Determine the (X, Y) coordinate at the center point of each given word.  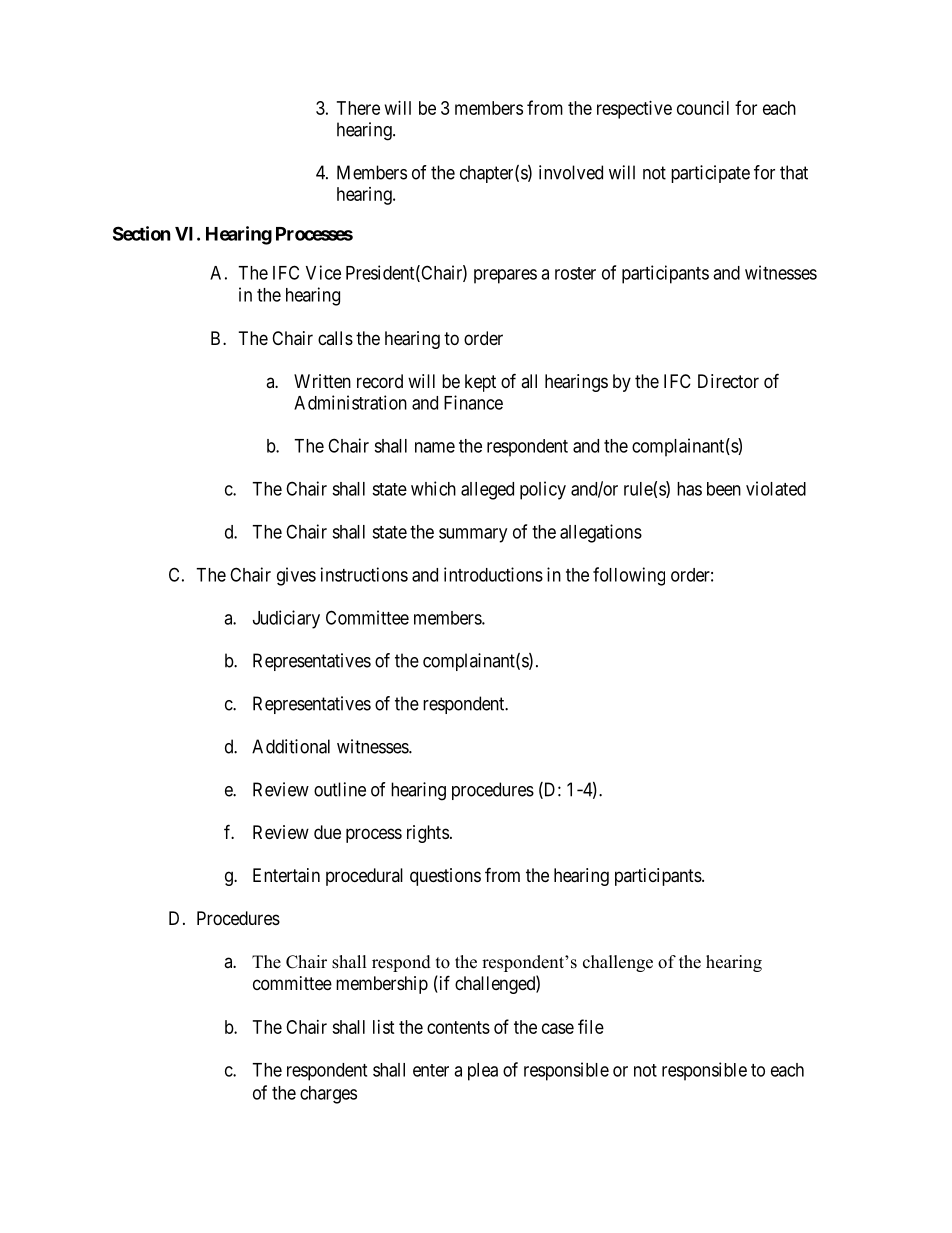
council (703, 108)
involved (571, 172)
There (358, 108)
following (629, 576)
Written (322, 381)
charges (328, 1095)
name (435, 447)
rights (428, 834)
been (724, 489)
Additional (291, 746)
